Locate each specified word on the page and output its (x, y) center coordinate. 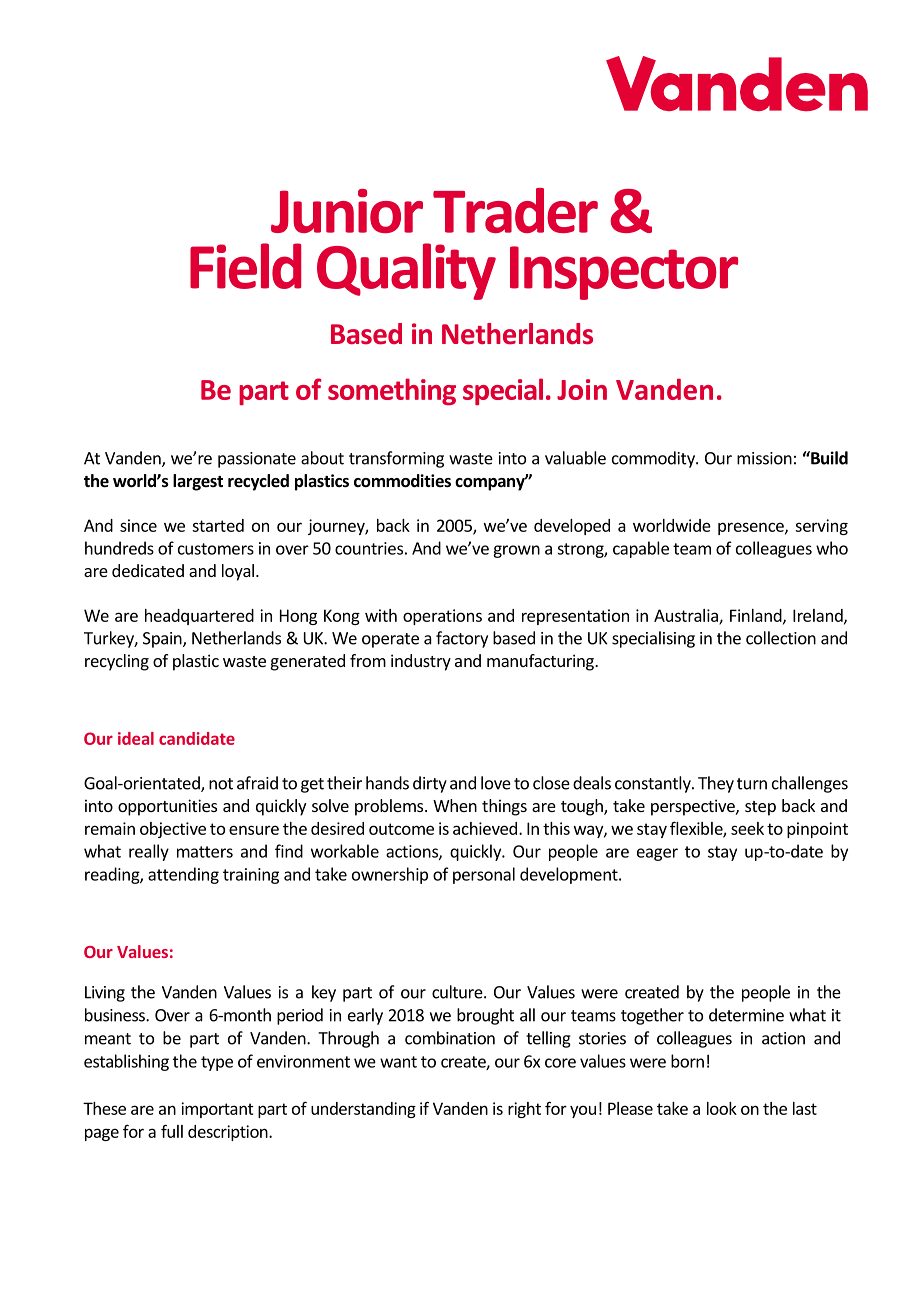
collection (781, 638)
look (722, 1108)
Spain (163, 640)
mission (764, 458)
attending (183, 875)
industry (421, 662)
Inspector (624, 273)
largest (198, 482)
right (524, 1110)
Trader (515, 210)
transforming (396, 459)
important (217, 1110)
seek (747, 828)
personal (484, 875)
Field (245, 266)
